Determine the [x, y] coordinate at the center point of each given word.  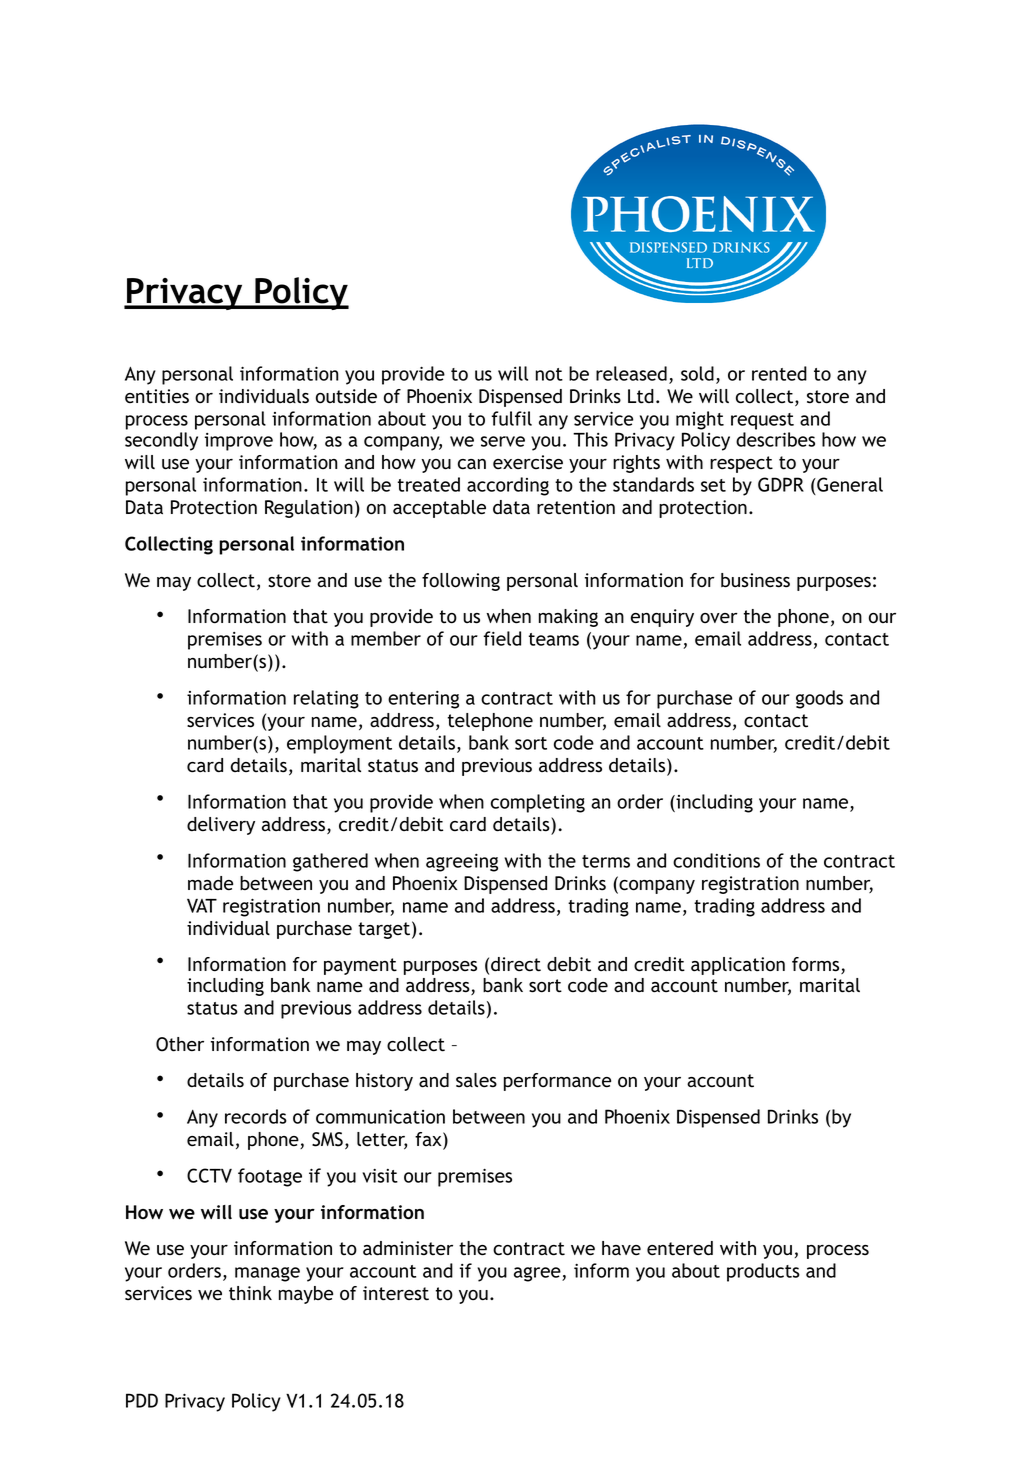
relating [326, 699]
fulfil [511, 418]
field [502, 638]
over [719, 618]
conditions [716, 860]
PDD [142, 1400]
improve [239, 442]
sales [476, 1080]
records [256, 1116]
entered [680, 1248]
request [762, 421]
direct [516, 964]
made [210, 883]
